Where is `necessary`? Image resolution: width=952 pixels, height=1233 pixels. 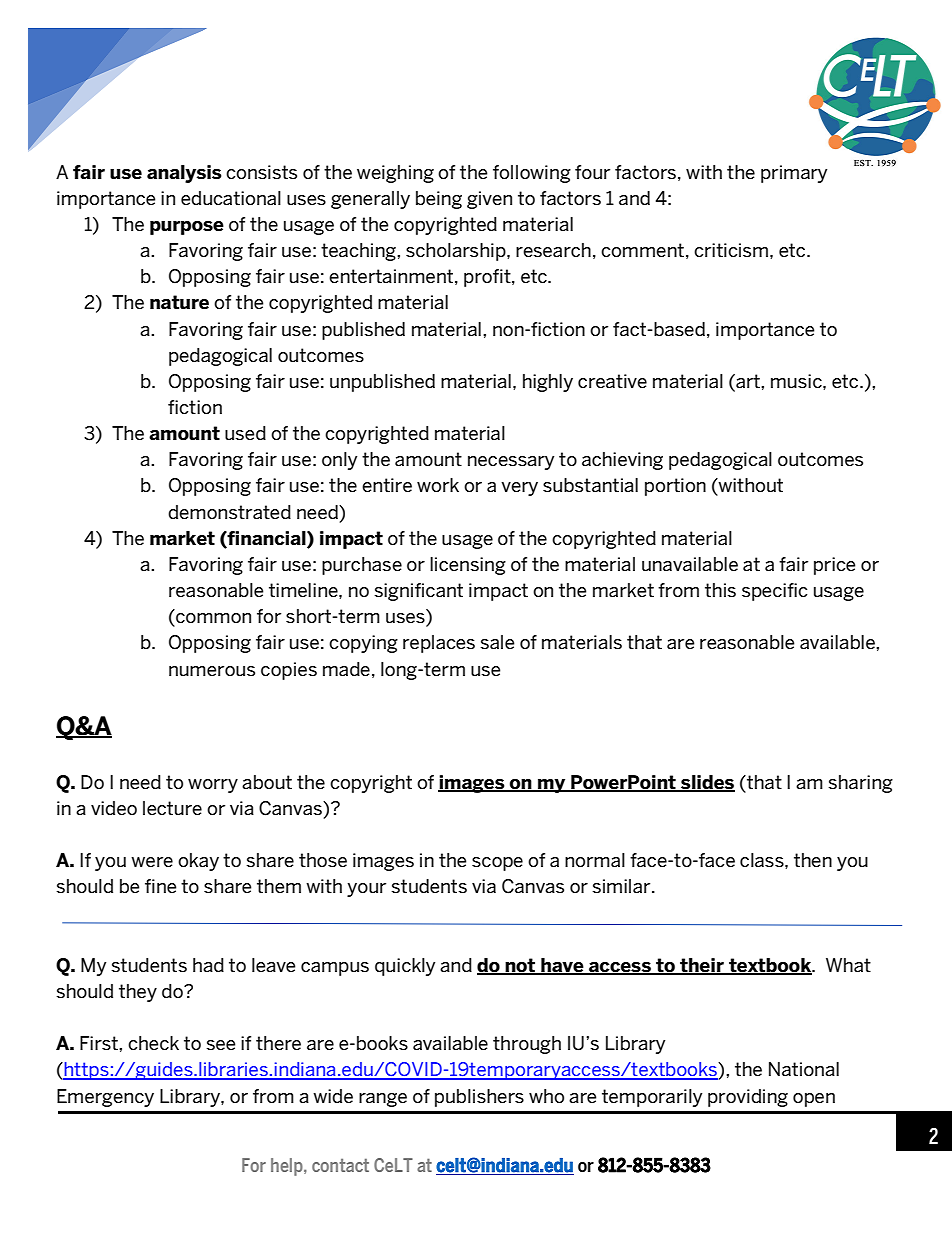 necessary is located at coordinates (511, 463).
